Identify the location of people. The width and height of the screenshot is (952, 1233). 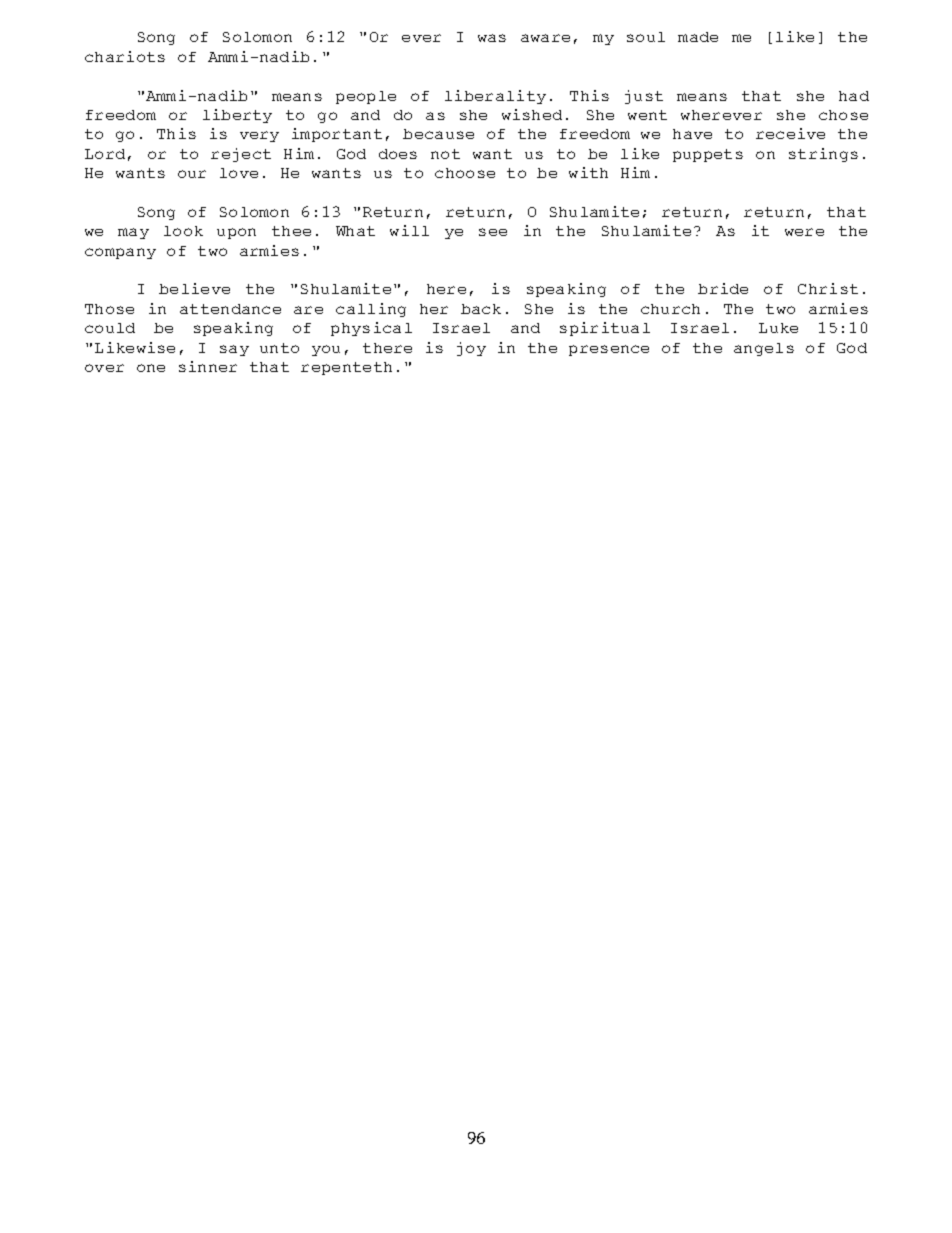
(366, 97).
